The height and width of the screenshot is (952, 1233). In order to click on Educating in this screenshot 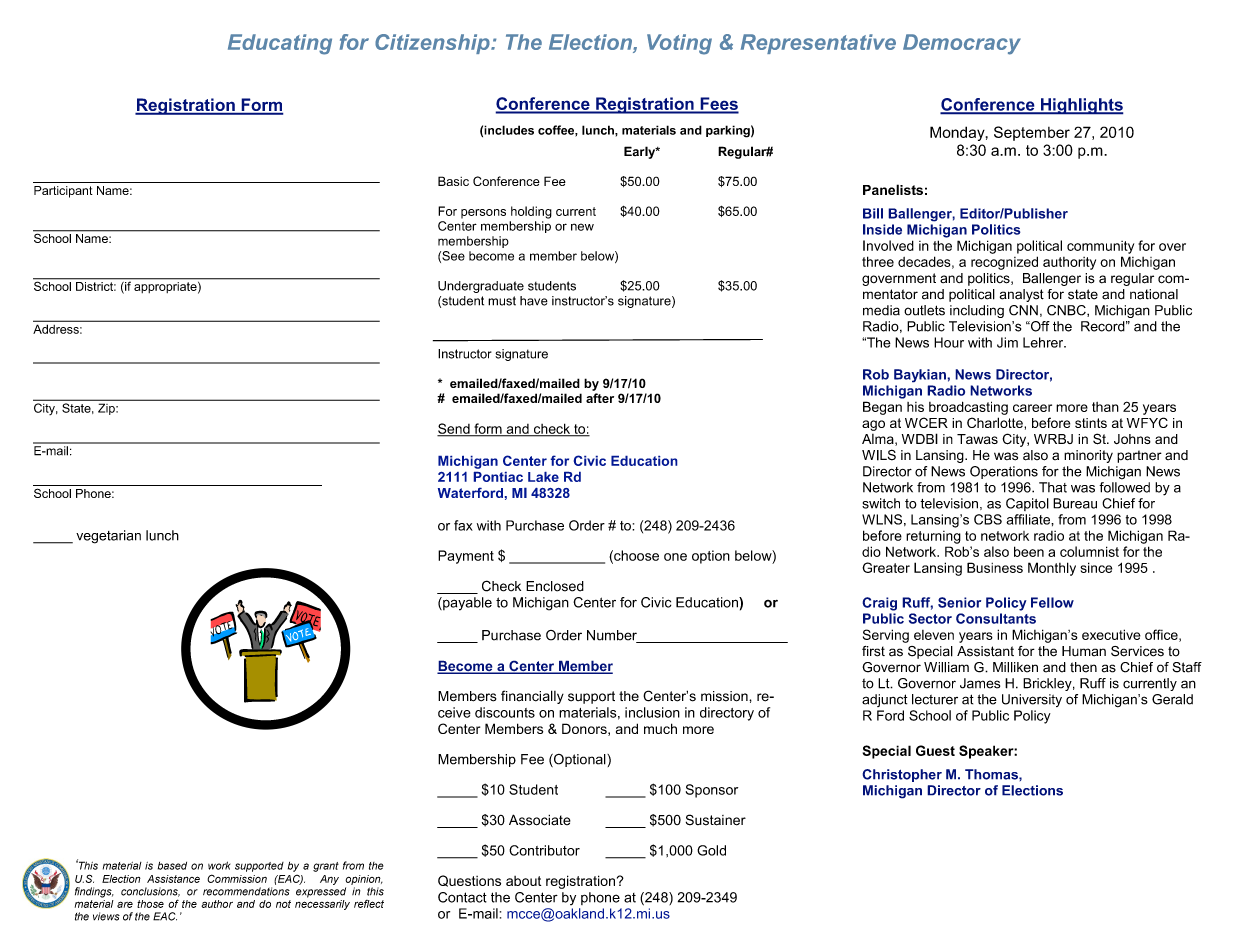, I will do `click(280, 44)`.
